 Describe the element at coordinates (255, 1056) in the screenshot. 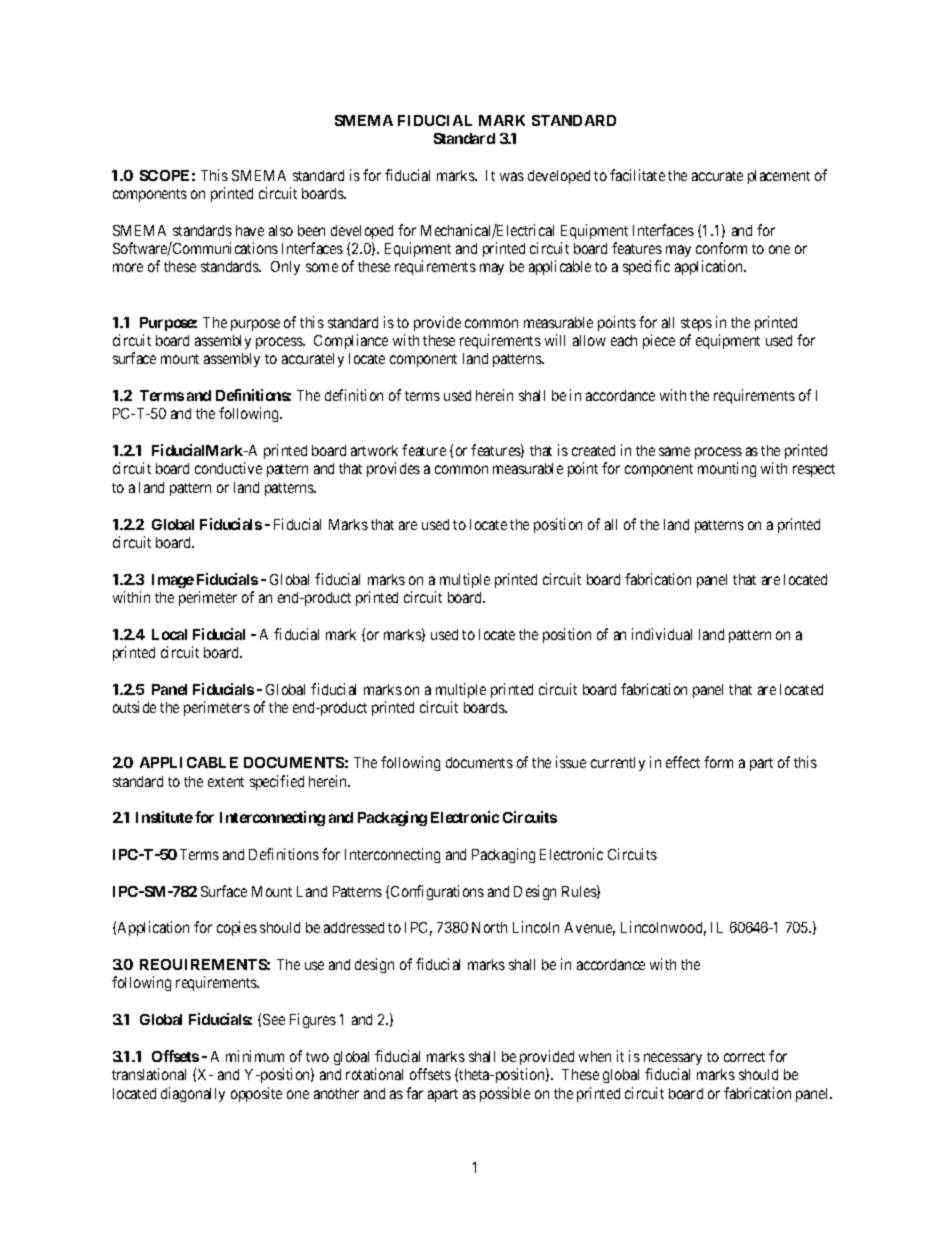

I see `minimum` at that location.
